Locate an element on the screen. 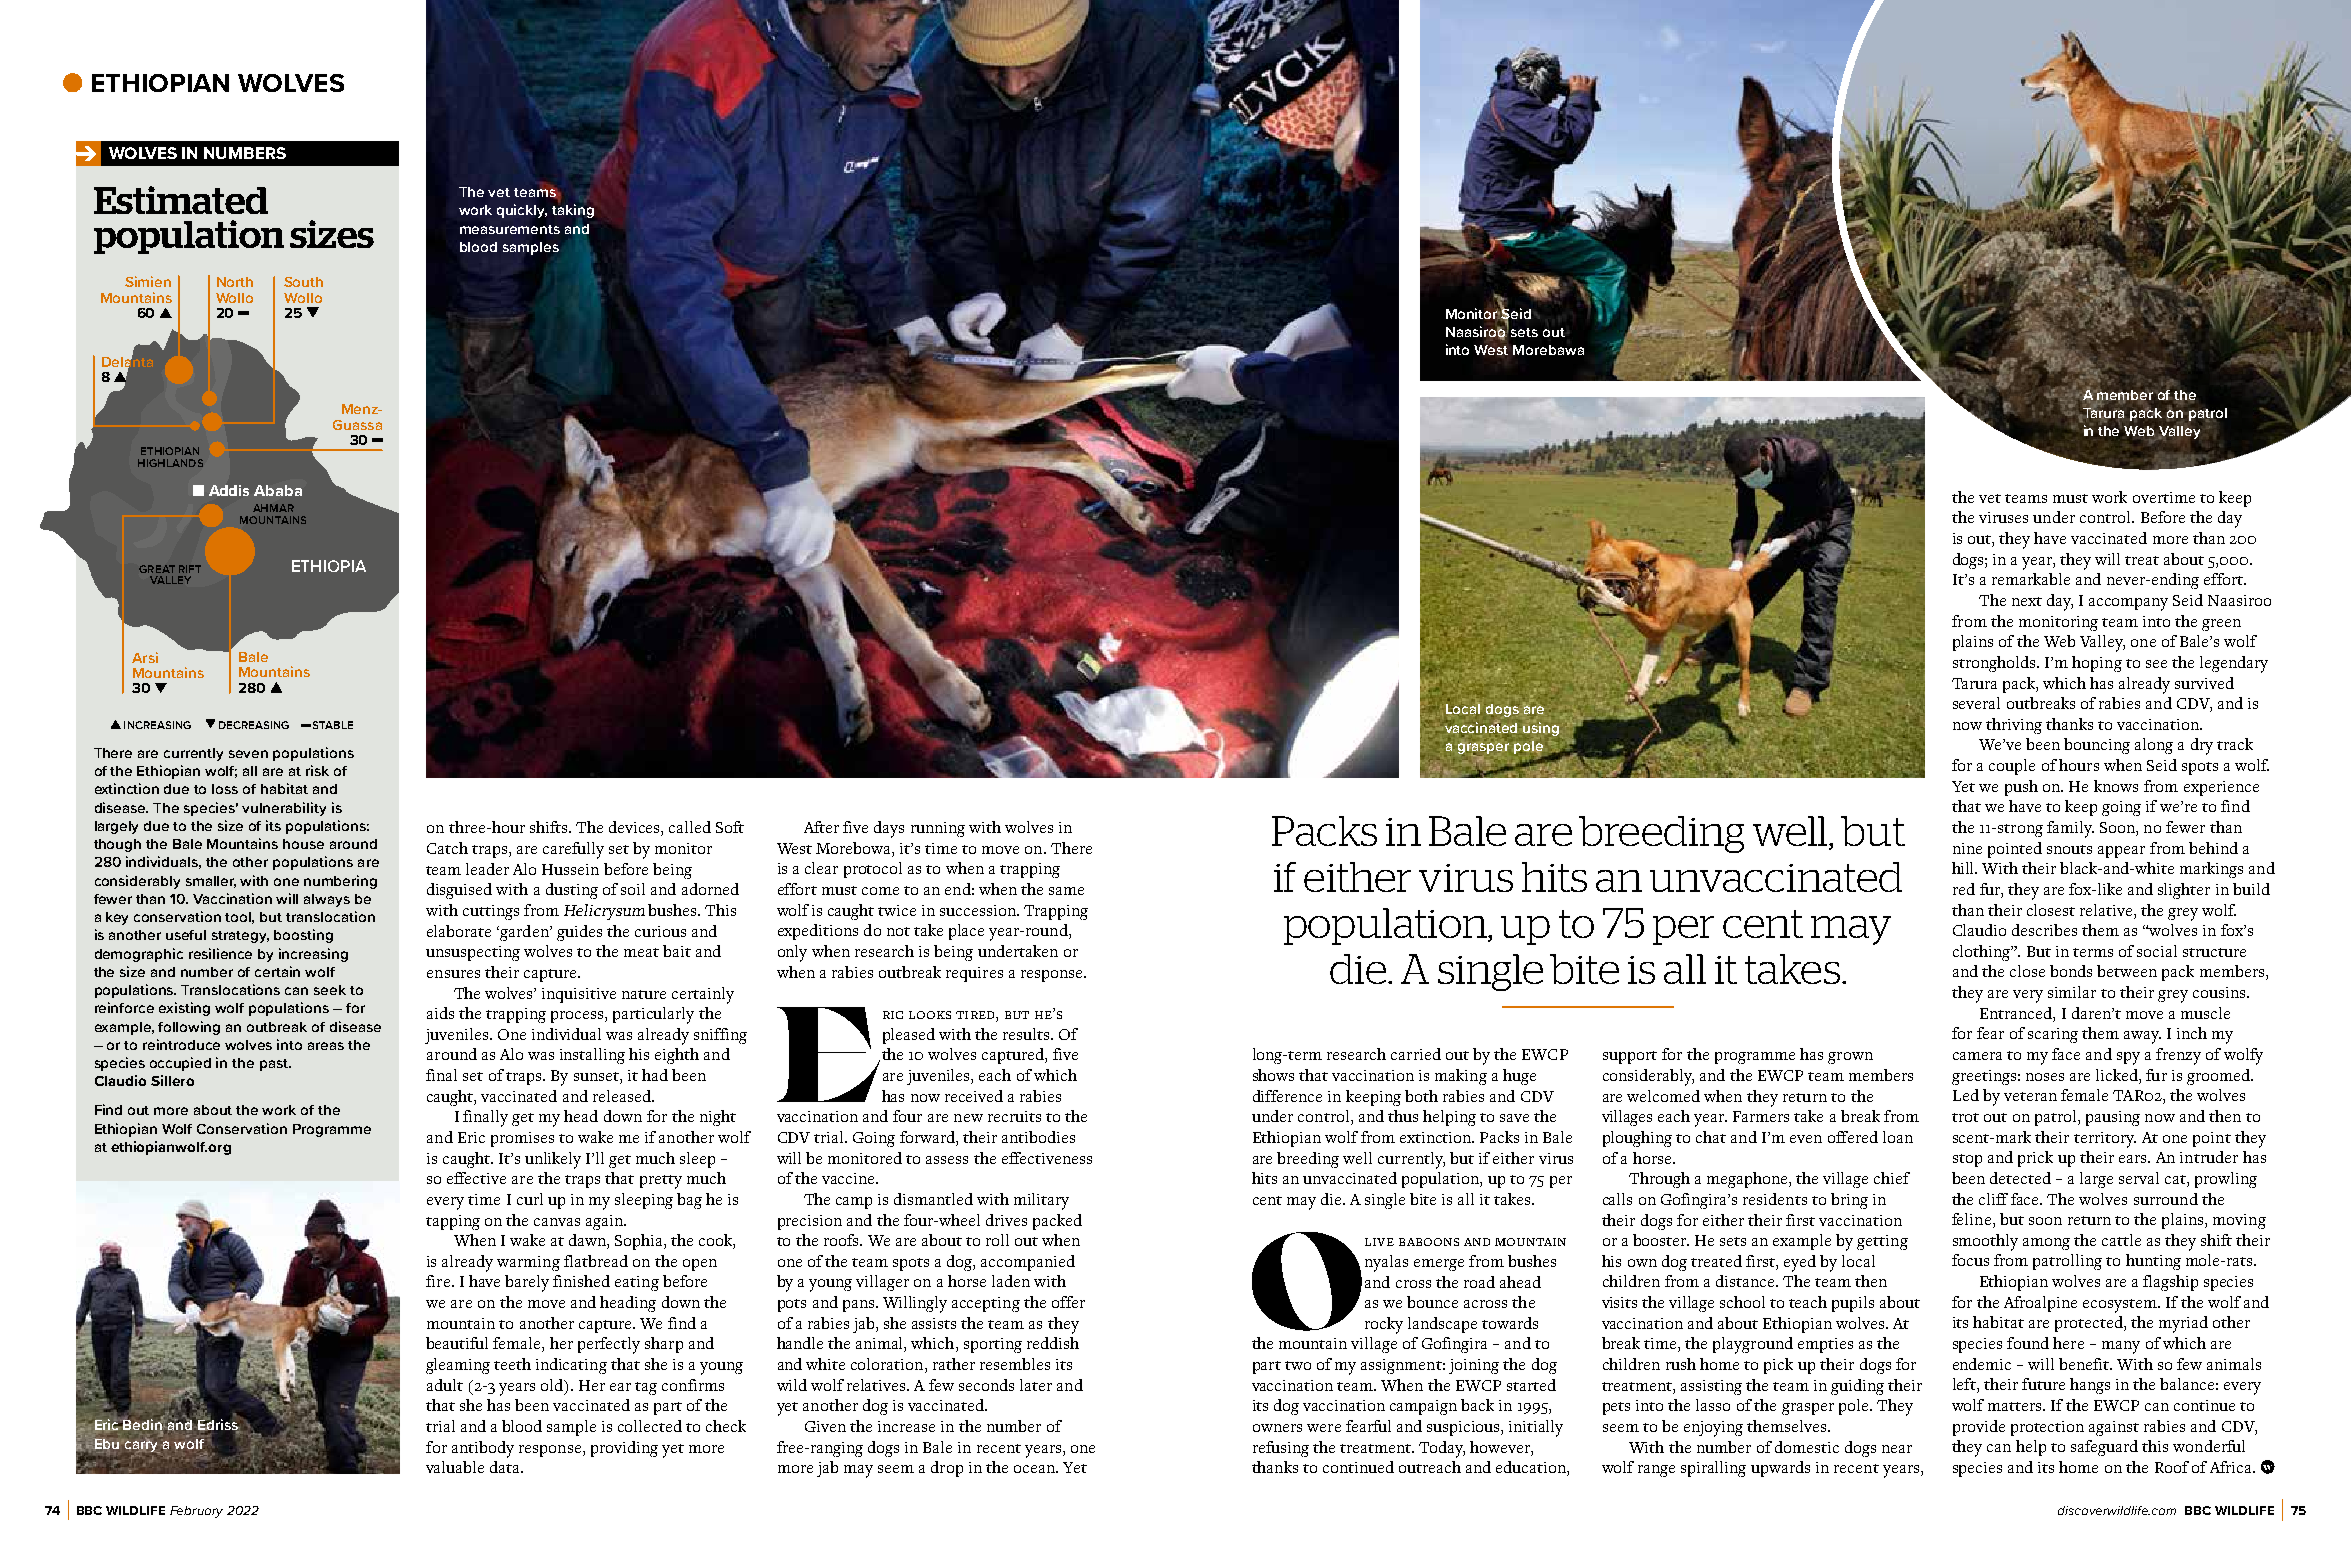 This screenshot has width=2351, height=1557. hoping is located at coordinates (2097, 664).
